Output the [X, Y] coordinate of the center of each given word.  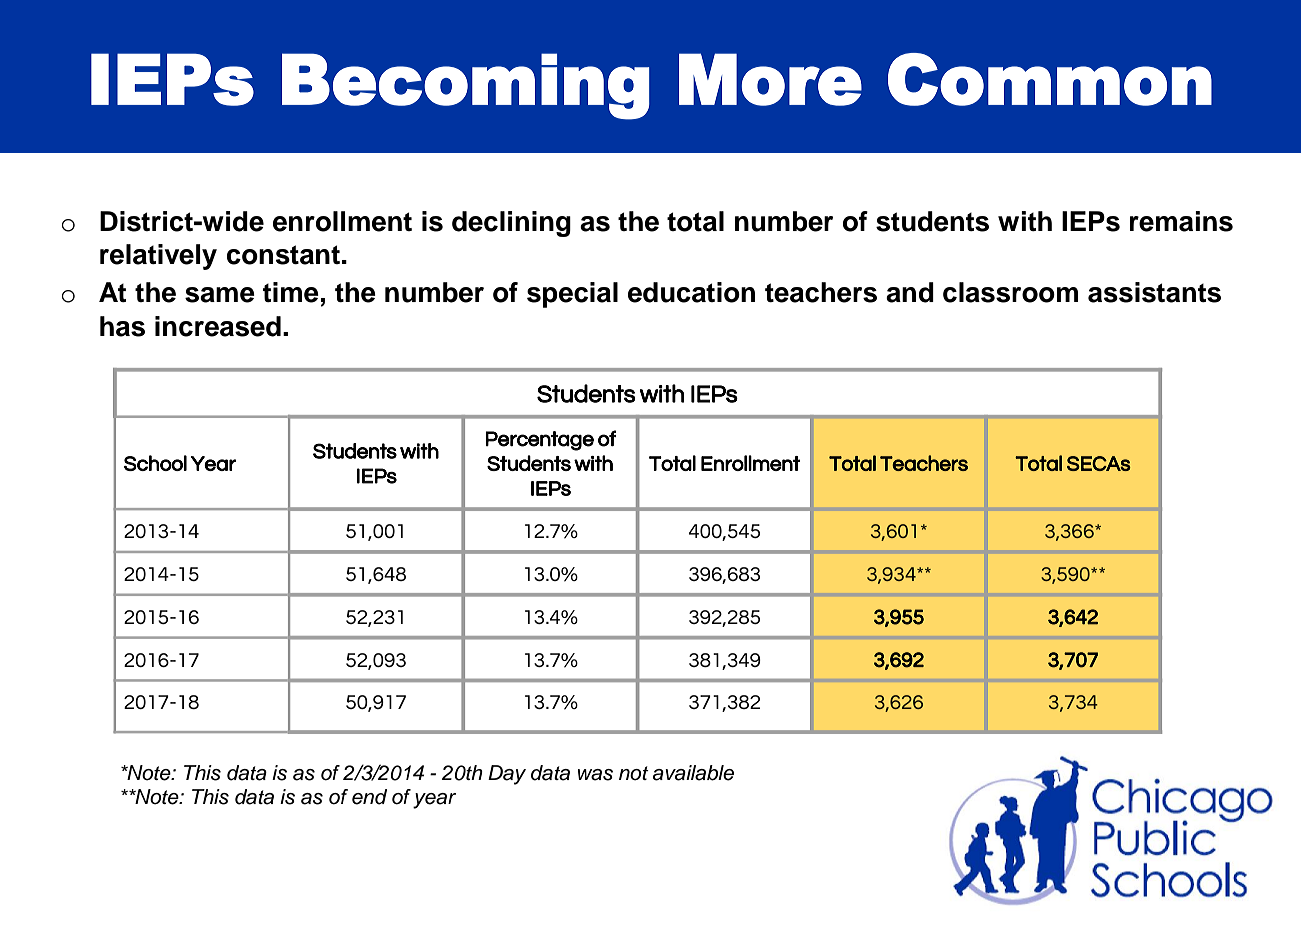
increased [218, 326]
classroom [1010, 292]
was [595, 775]
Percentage [540, 441]
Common [1050, 79]
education [691, 292]
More [770, 79]
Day [507, 775]
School [155, 463]
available [693, 773]
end [369, 797]
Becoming [466, 86]
